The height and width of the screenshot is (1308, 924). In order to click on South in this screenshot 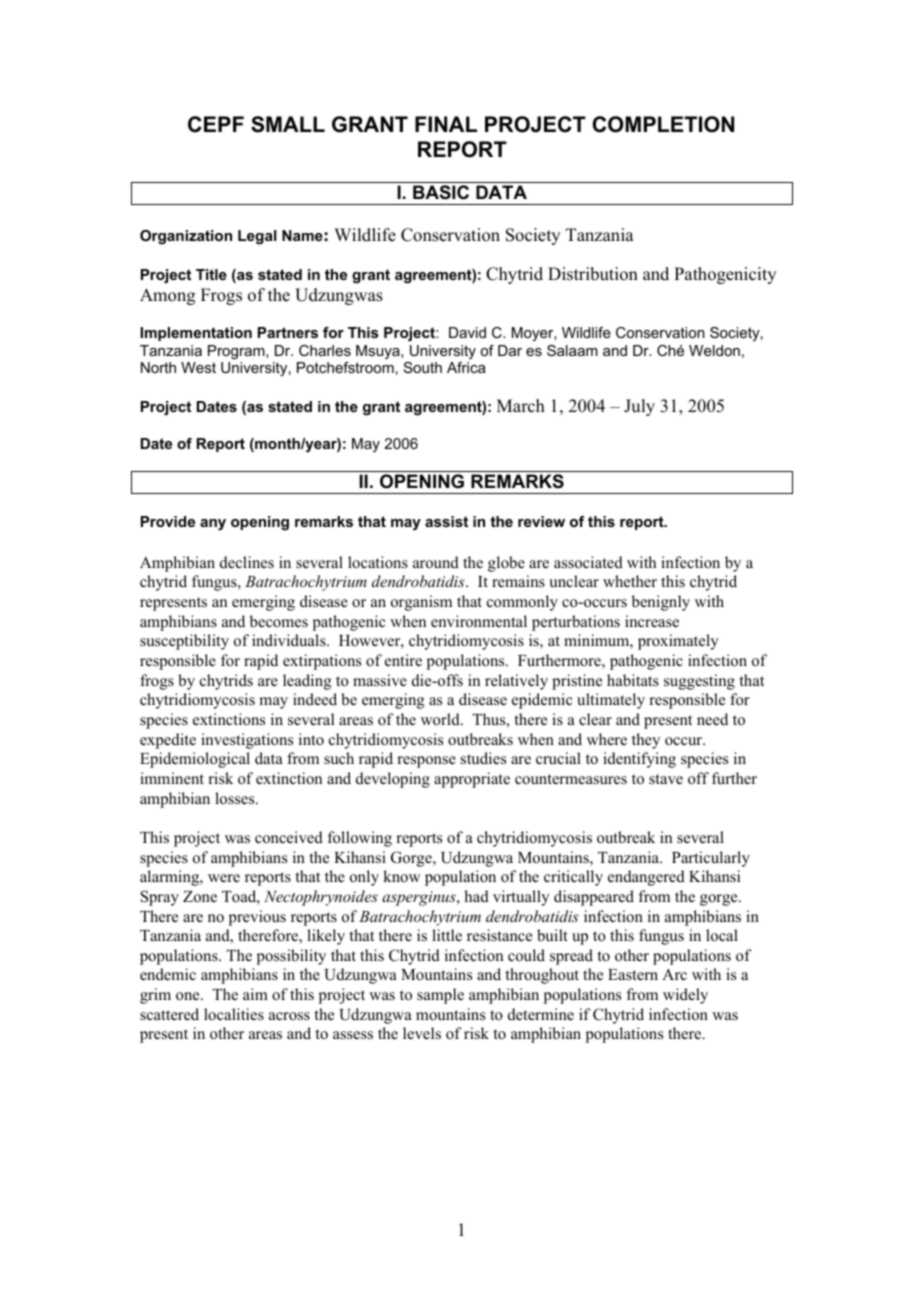, I will do `click(423, 367)`.
